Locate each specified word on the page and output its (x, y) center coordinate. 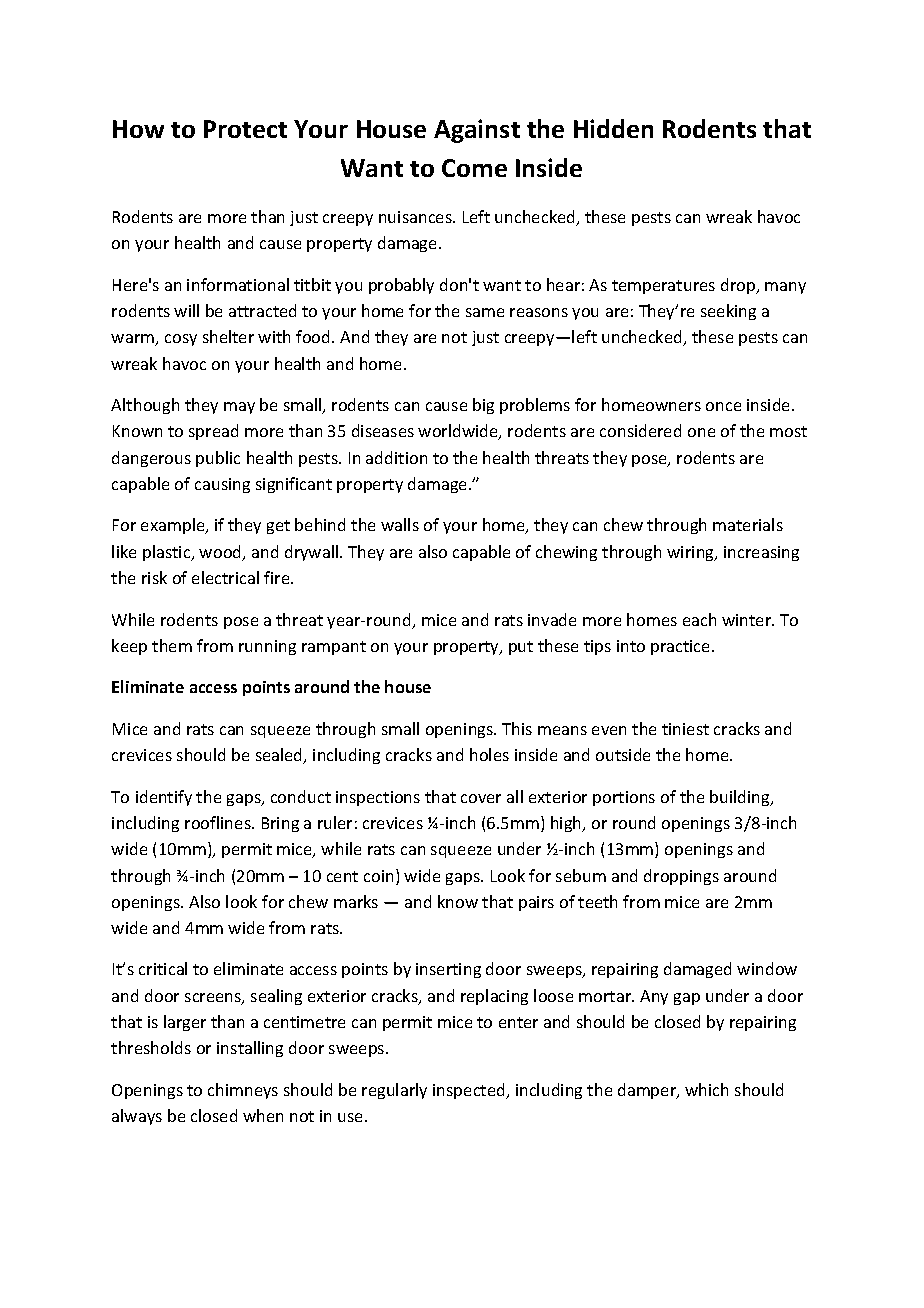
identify (164, 798)
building (741, 798)
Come (474, 168)
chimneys (243, 1091)
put (521, 648)
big (483, 406)
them (172, 645)
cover (481, 798)
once (723, 406)
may (239, 408)
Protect (245, 129)
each (699, 619)
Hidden (613, 128)
